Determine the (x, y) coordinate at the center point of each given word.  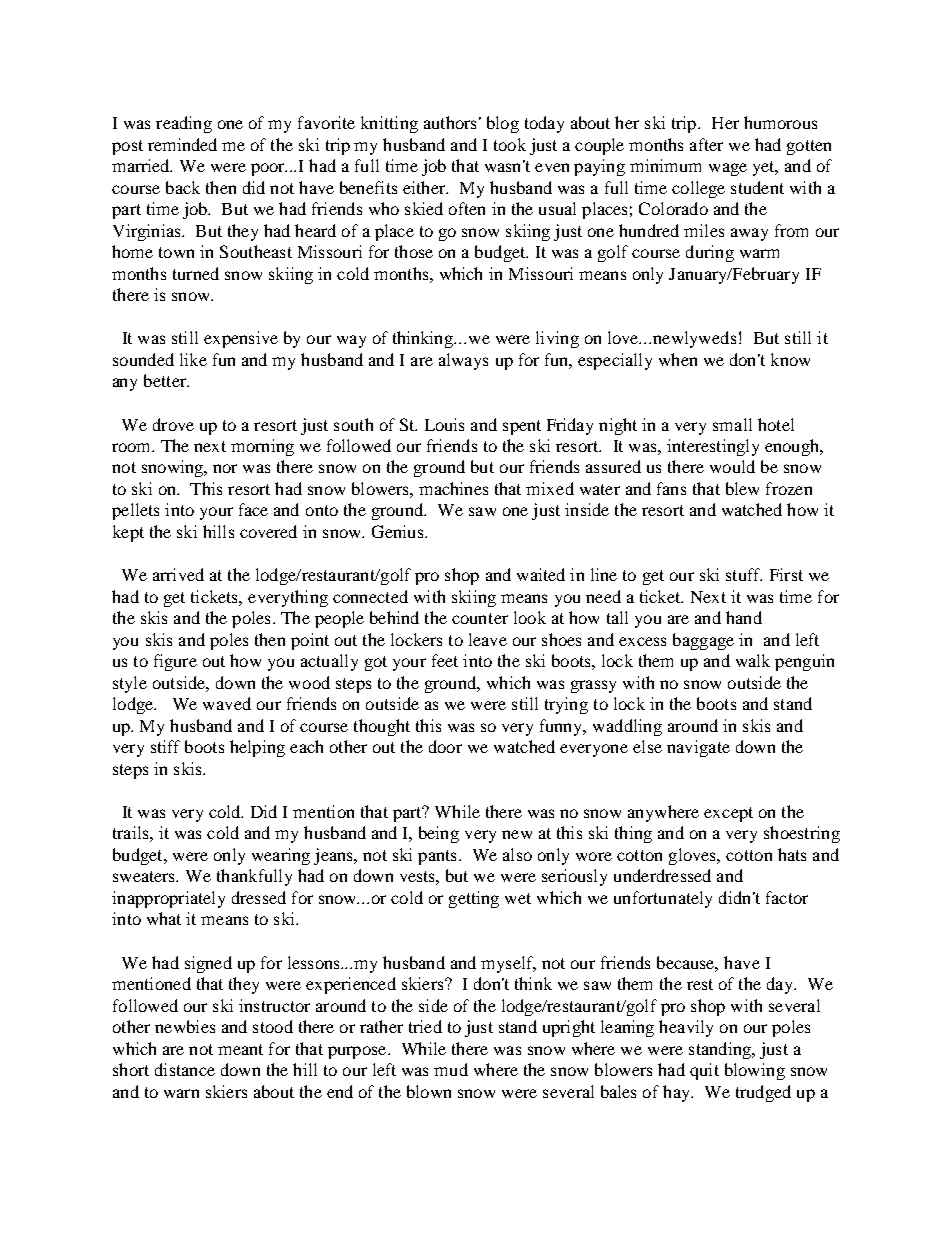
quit (704, 1071)
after (706, 144)
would (732, 466)
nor (225, 468)
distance (185, 1069)
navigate (698, 748)
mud (451, 1069)
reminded (182, 144)
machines (453, 488)
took (510, 144)
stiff (165, 746)
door (445, 746)
